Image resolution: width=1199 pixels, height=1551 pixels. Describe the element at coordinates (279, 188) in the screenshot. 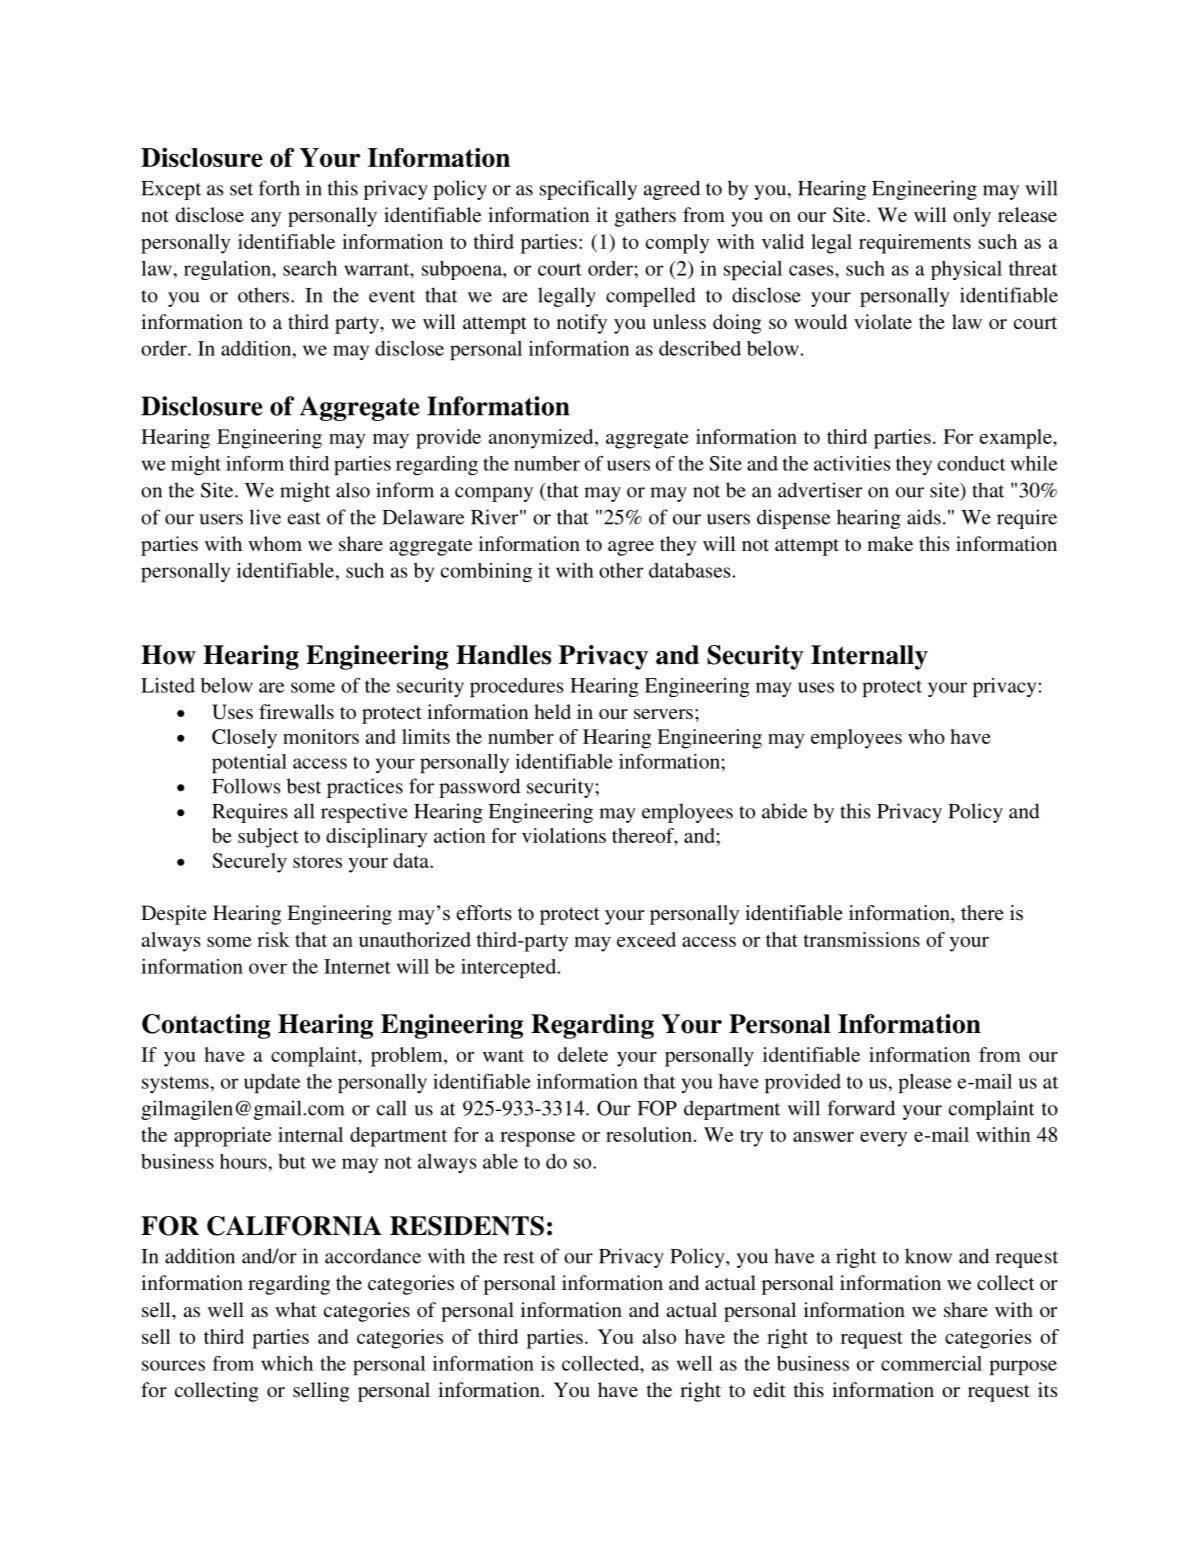

I see `forth` at that location.
